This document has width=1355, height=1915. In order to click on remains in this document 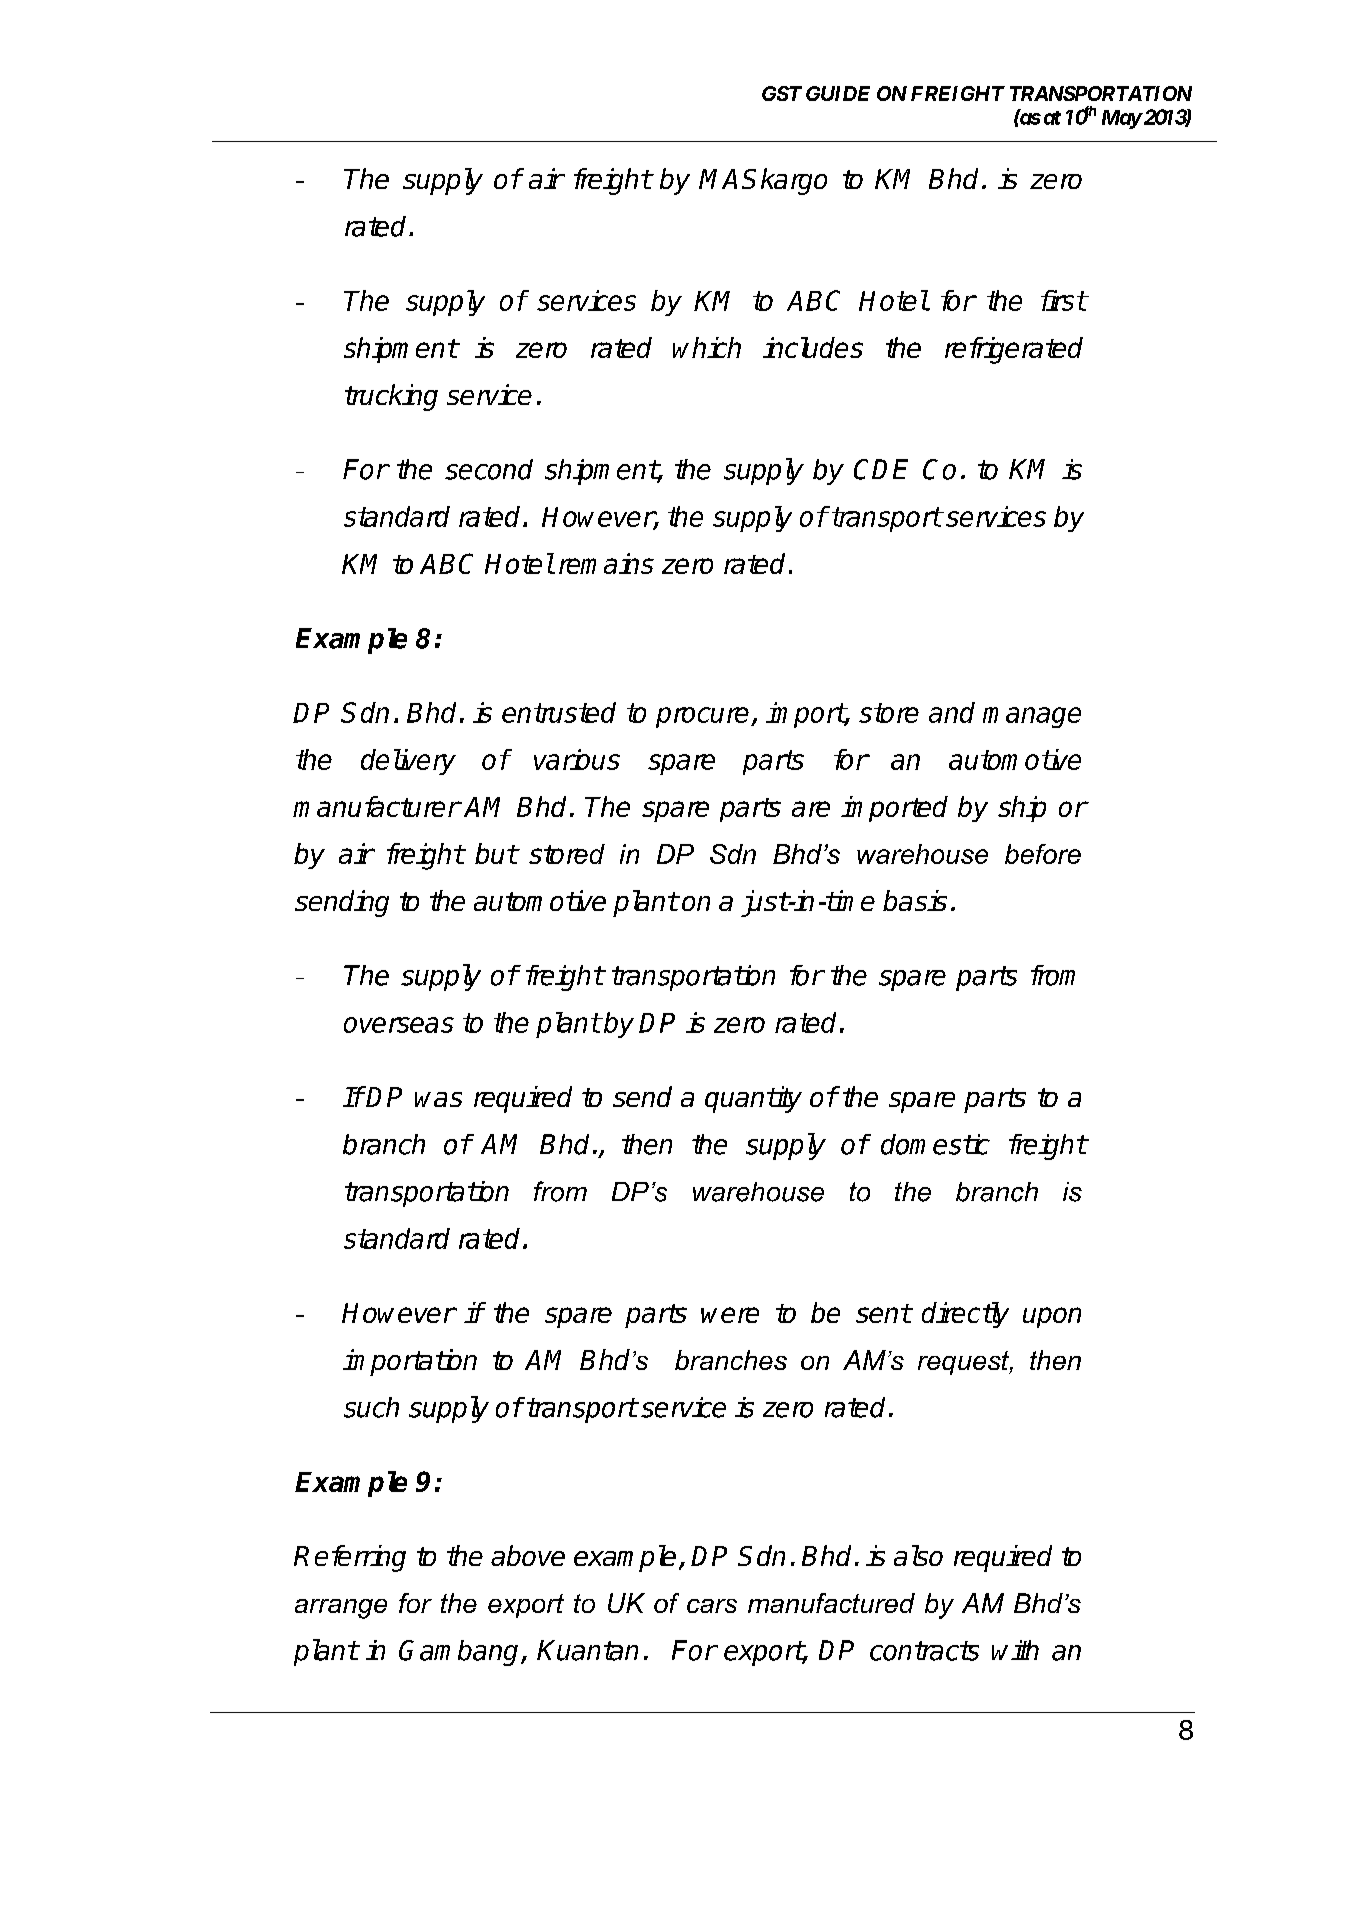, I will do `click(606, 563)`.
